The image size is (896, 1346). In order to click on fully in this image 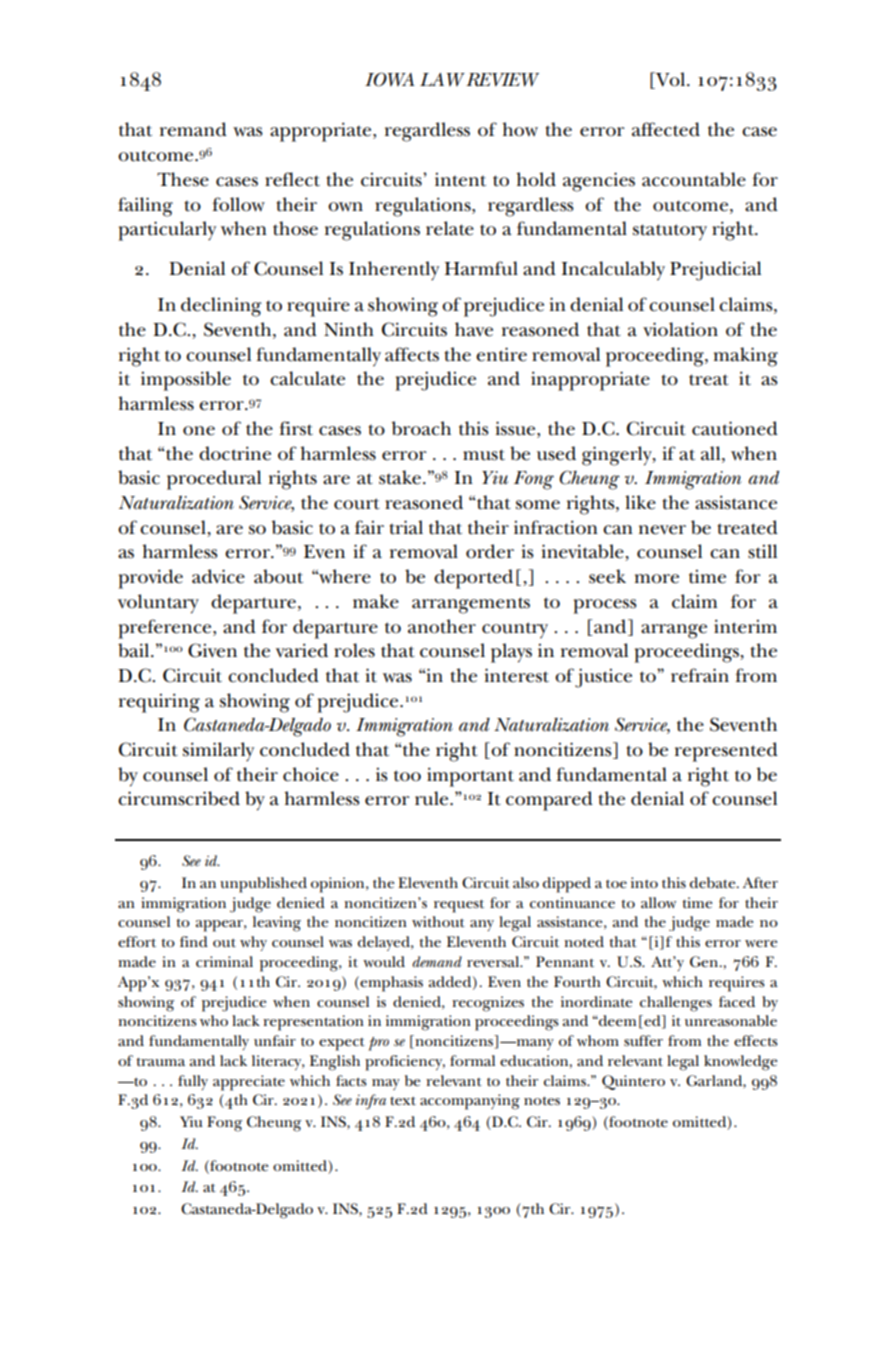, I will do `click(193, 1082)`.
